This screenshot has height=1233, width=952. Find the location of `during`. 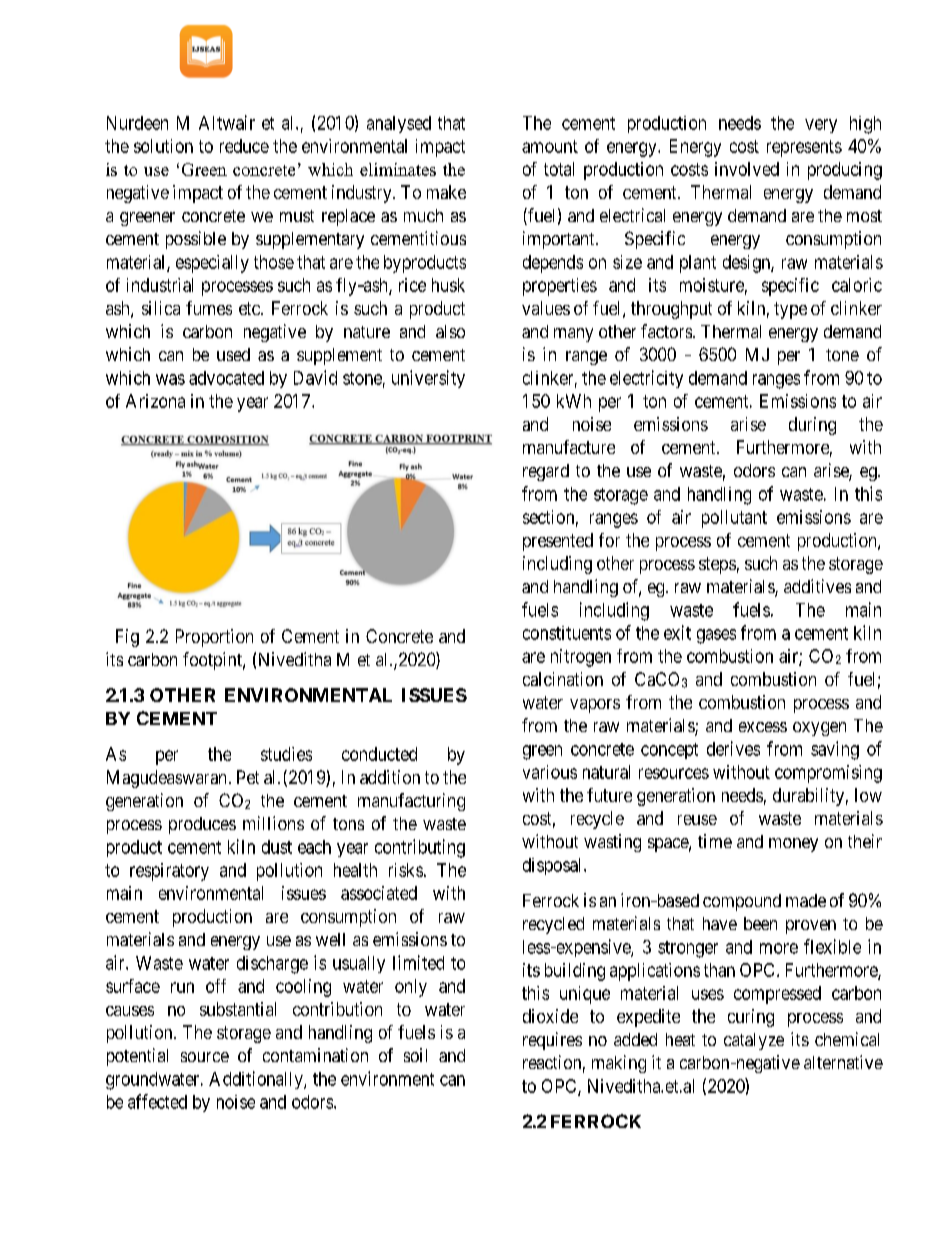

during is located at coordinates (812, 426).
